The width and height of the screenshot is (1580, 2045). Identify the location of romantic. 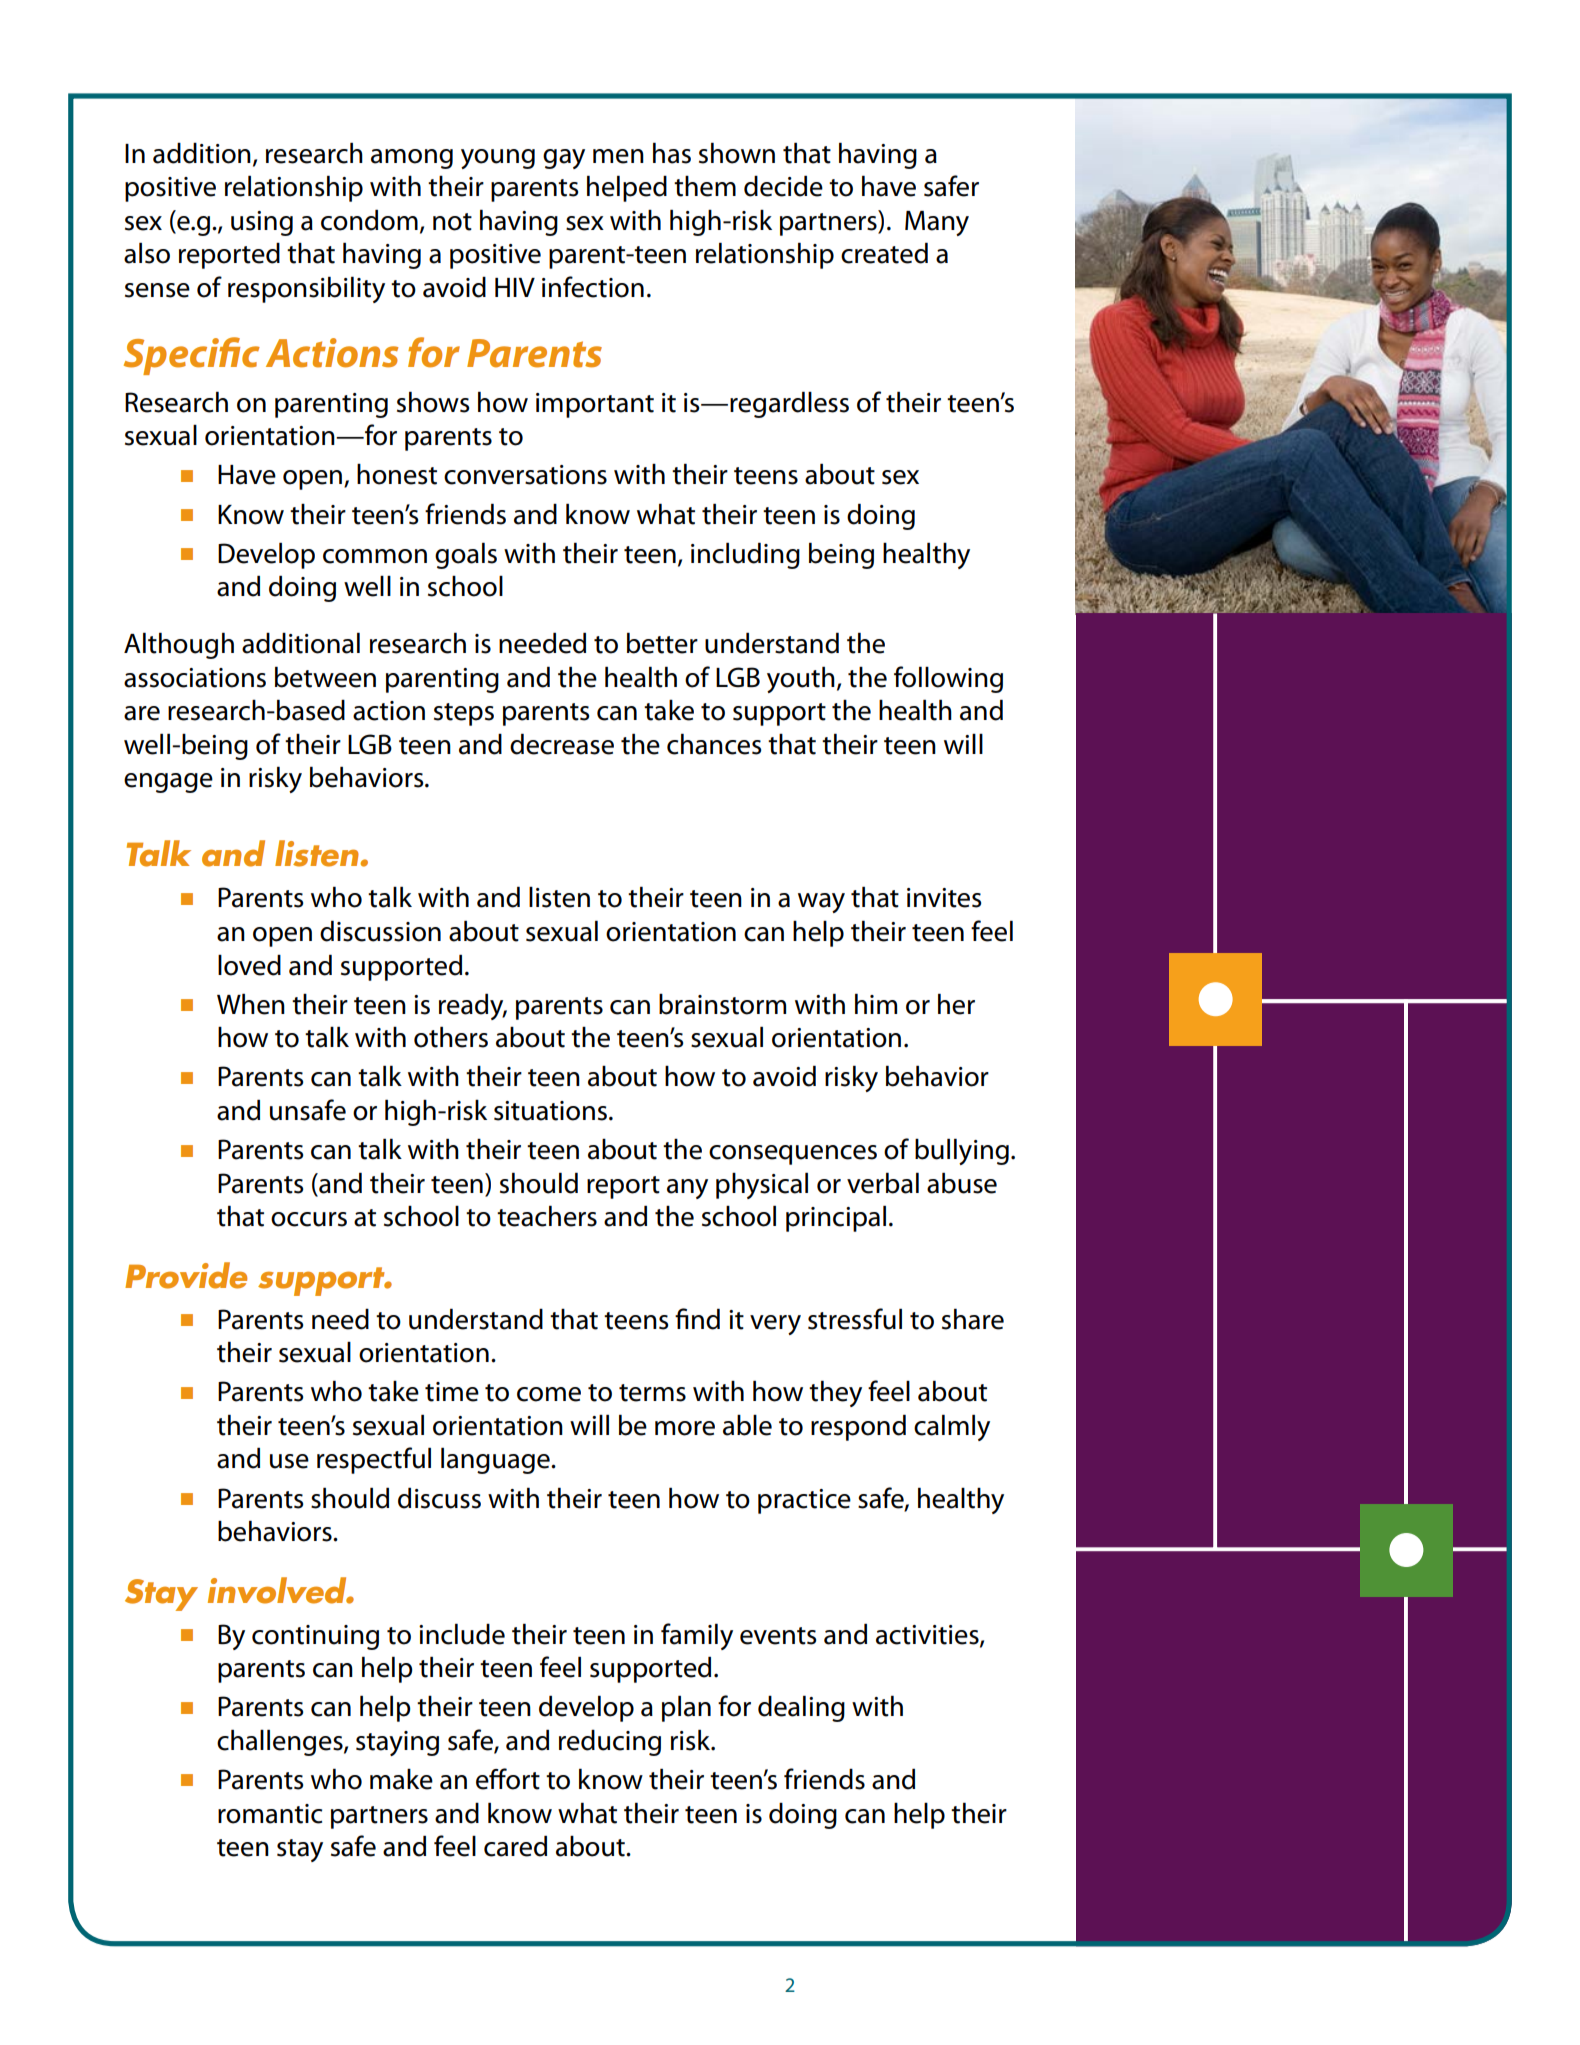
(270, 1814).
